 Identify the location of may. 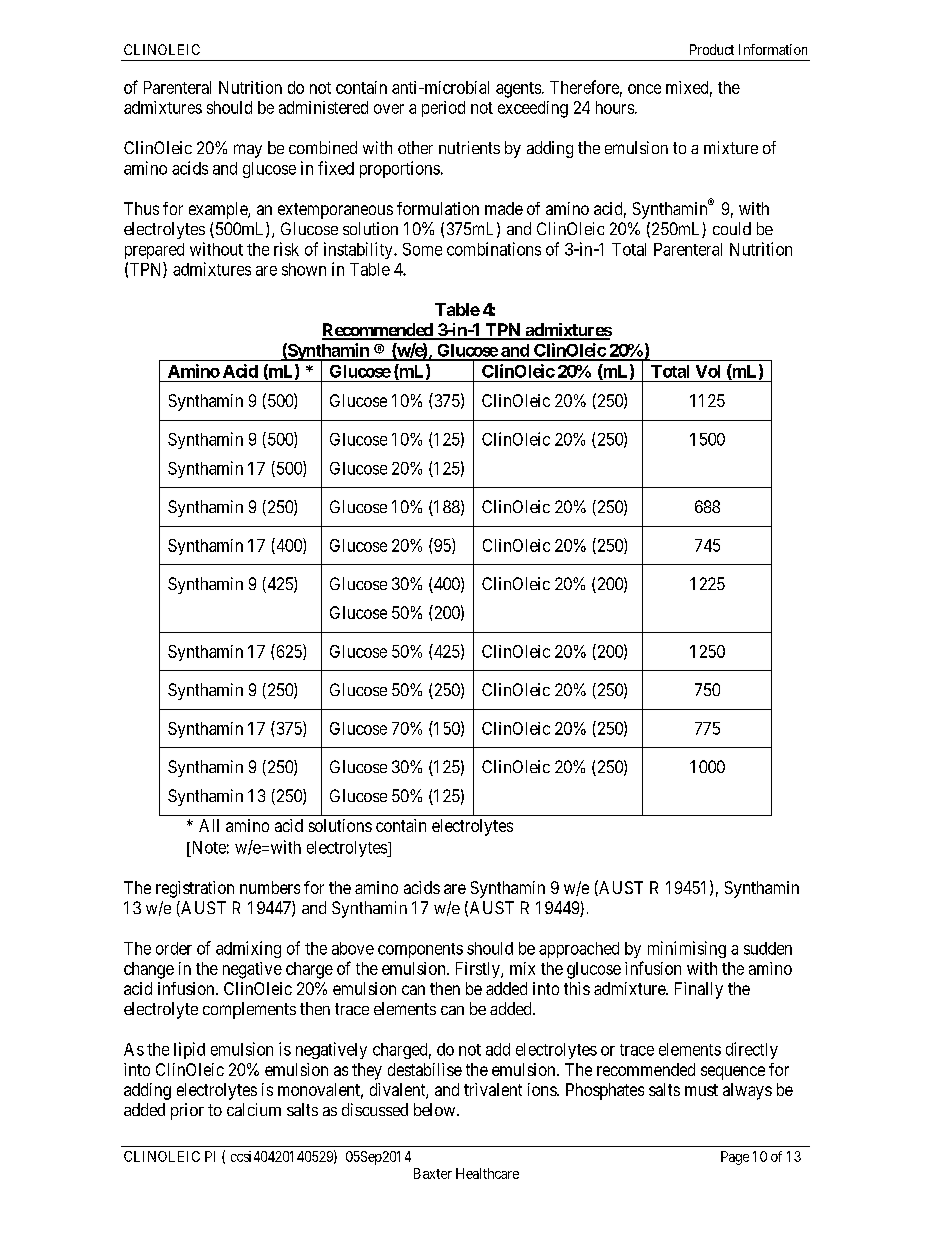
(248, 151).
